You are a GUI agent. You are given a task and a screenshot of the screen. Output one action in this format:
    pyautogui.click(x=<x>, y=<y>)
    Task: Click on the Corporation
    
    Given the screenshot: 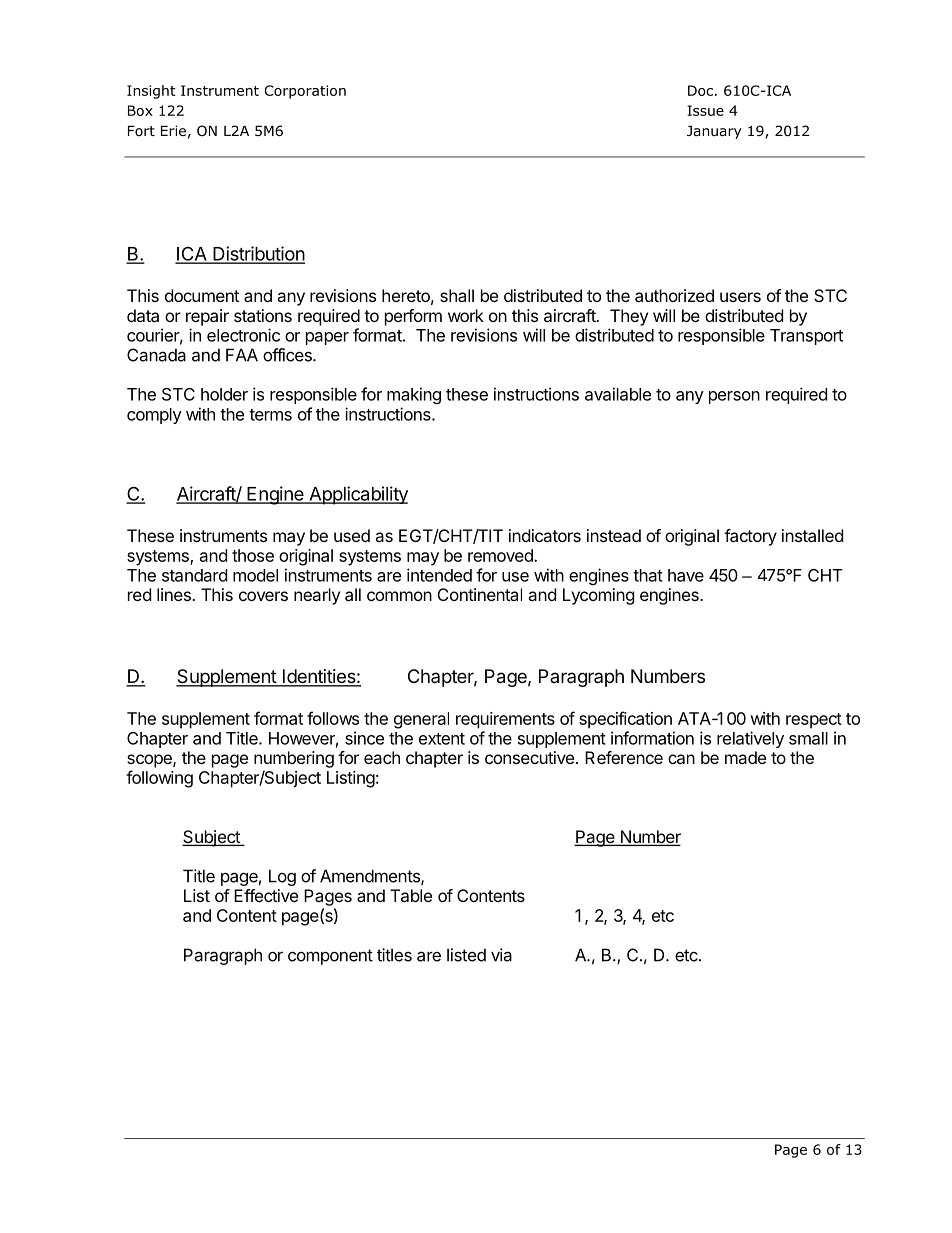 What is the action you would take?
    pyautogui.click(x=305, y=92)
